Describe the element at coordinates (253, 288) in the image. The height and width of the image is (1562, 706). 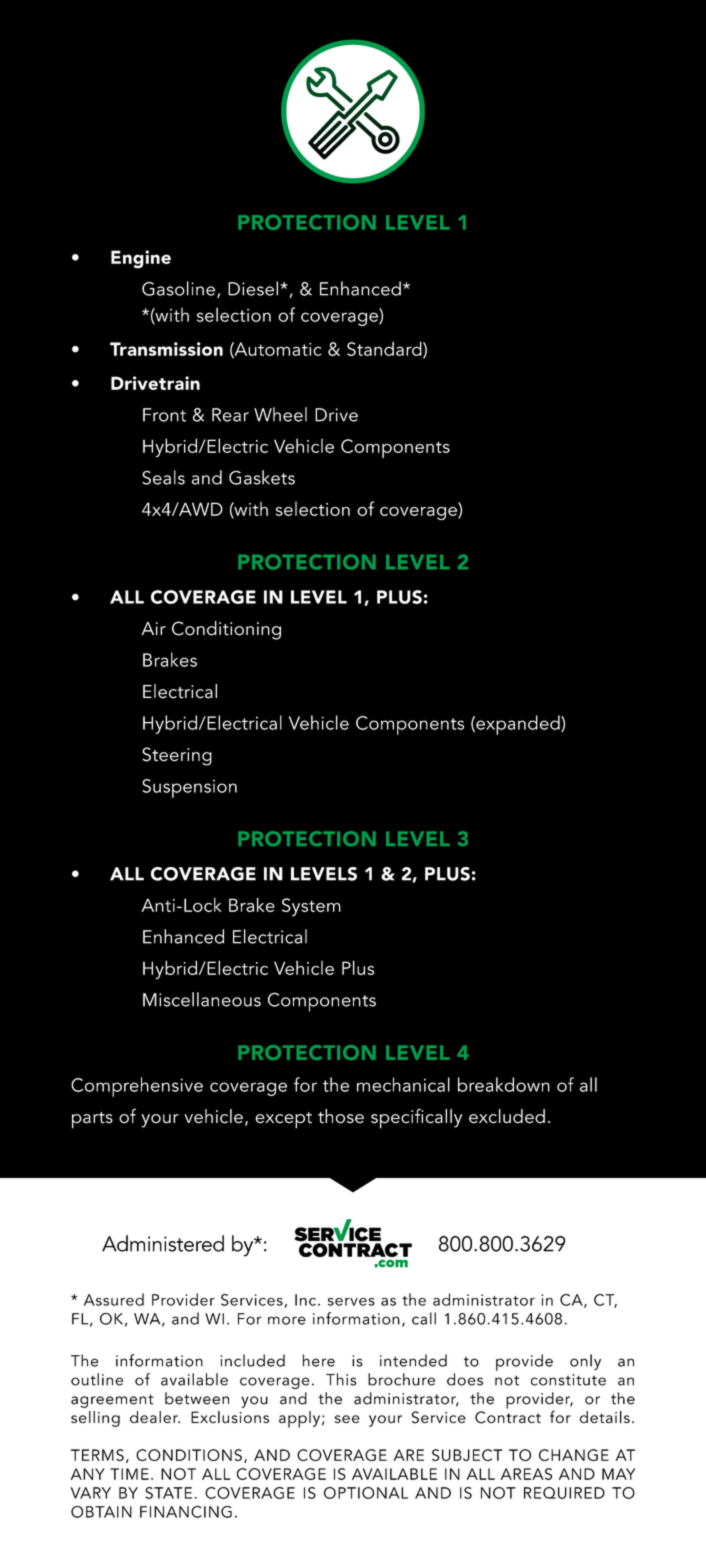
I see `Diesel` at that location.
